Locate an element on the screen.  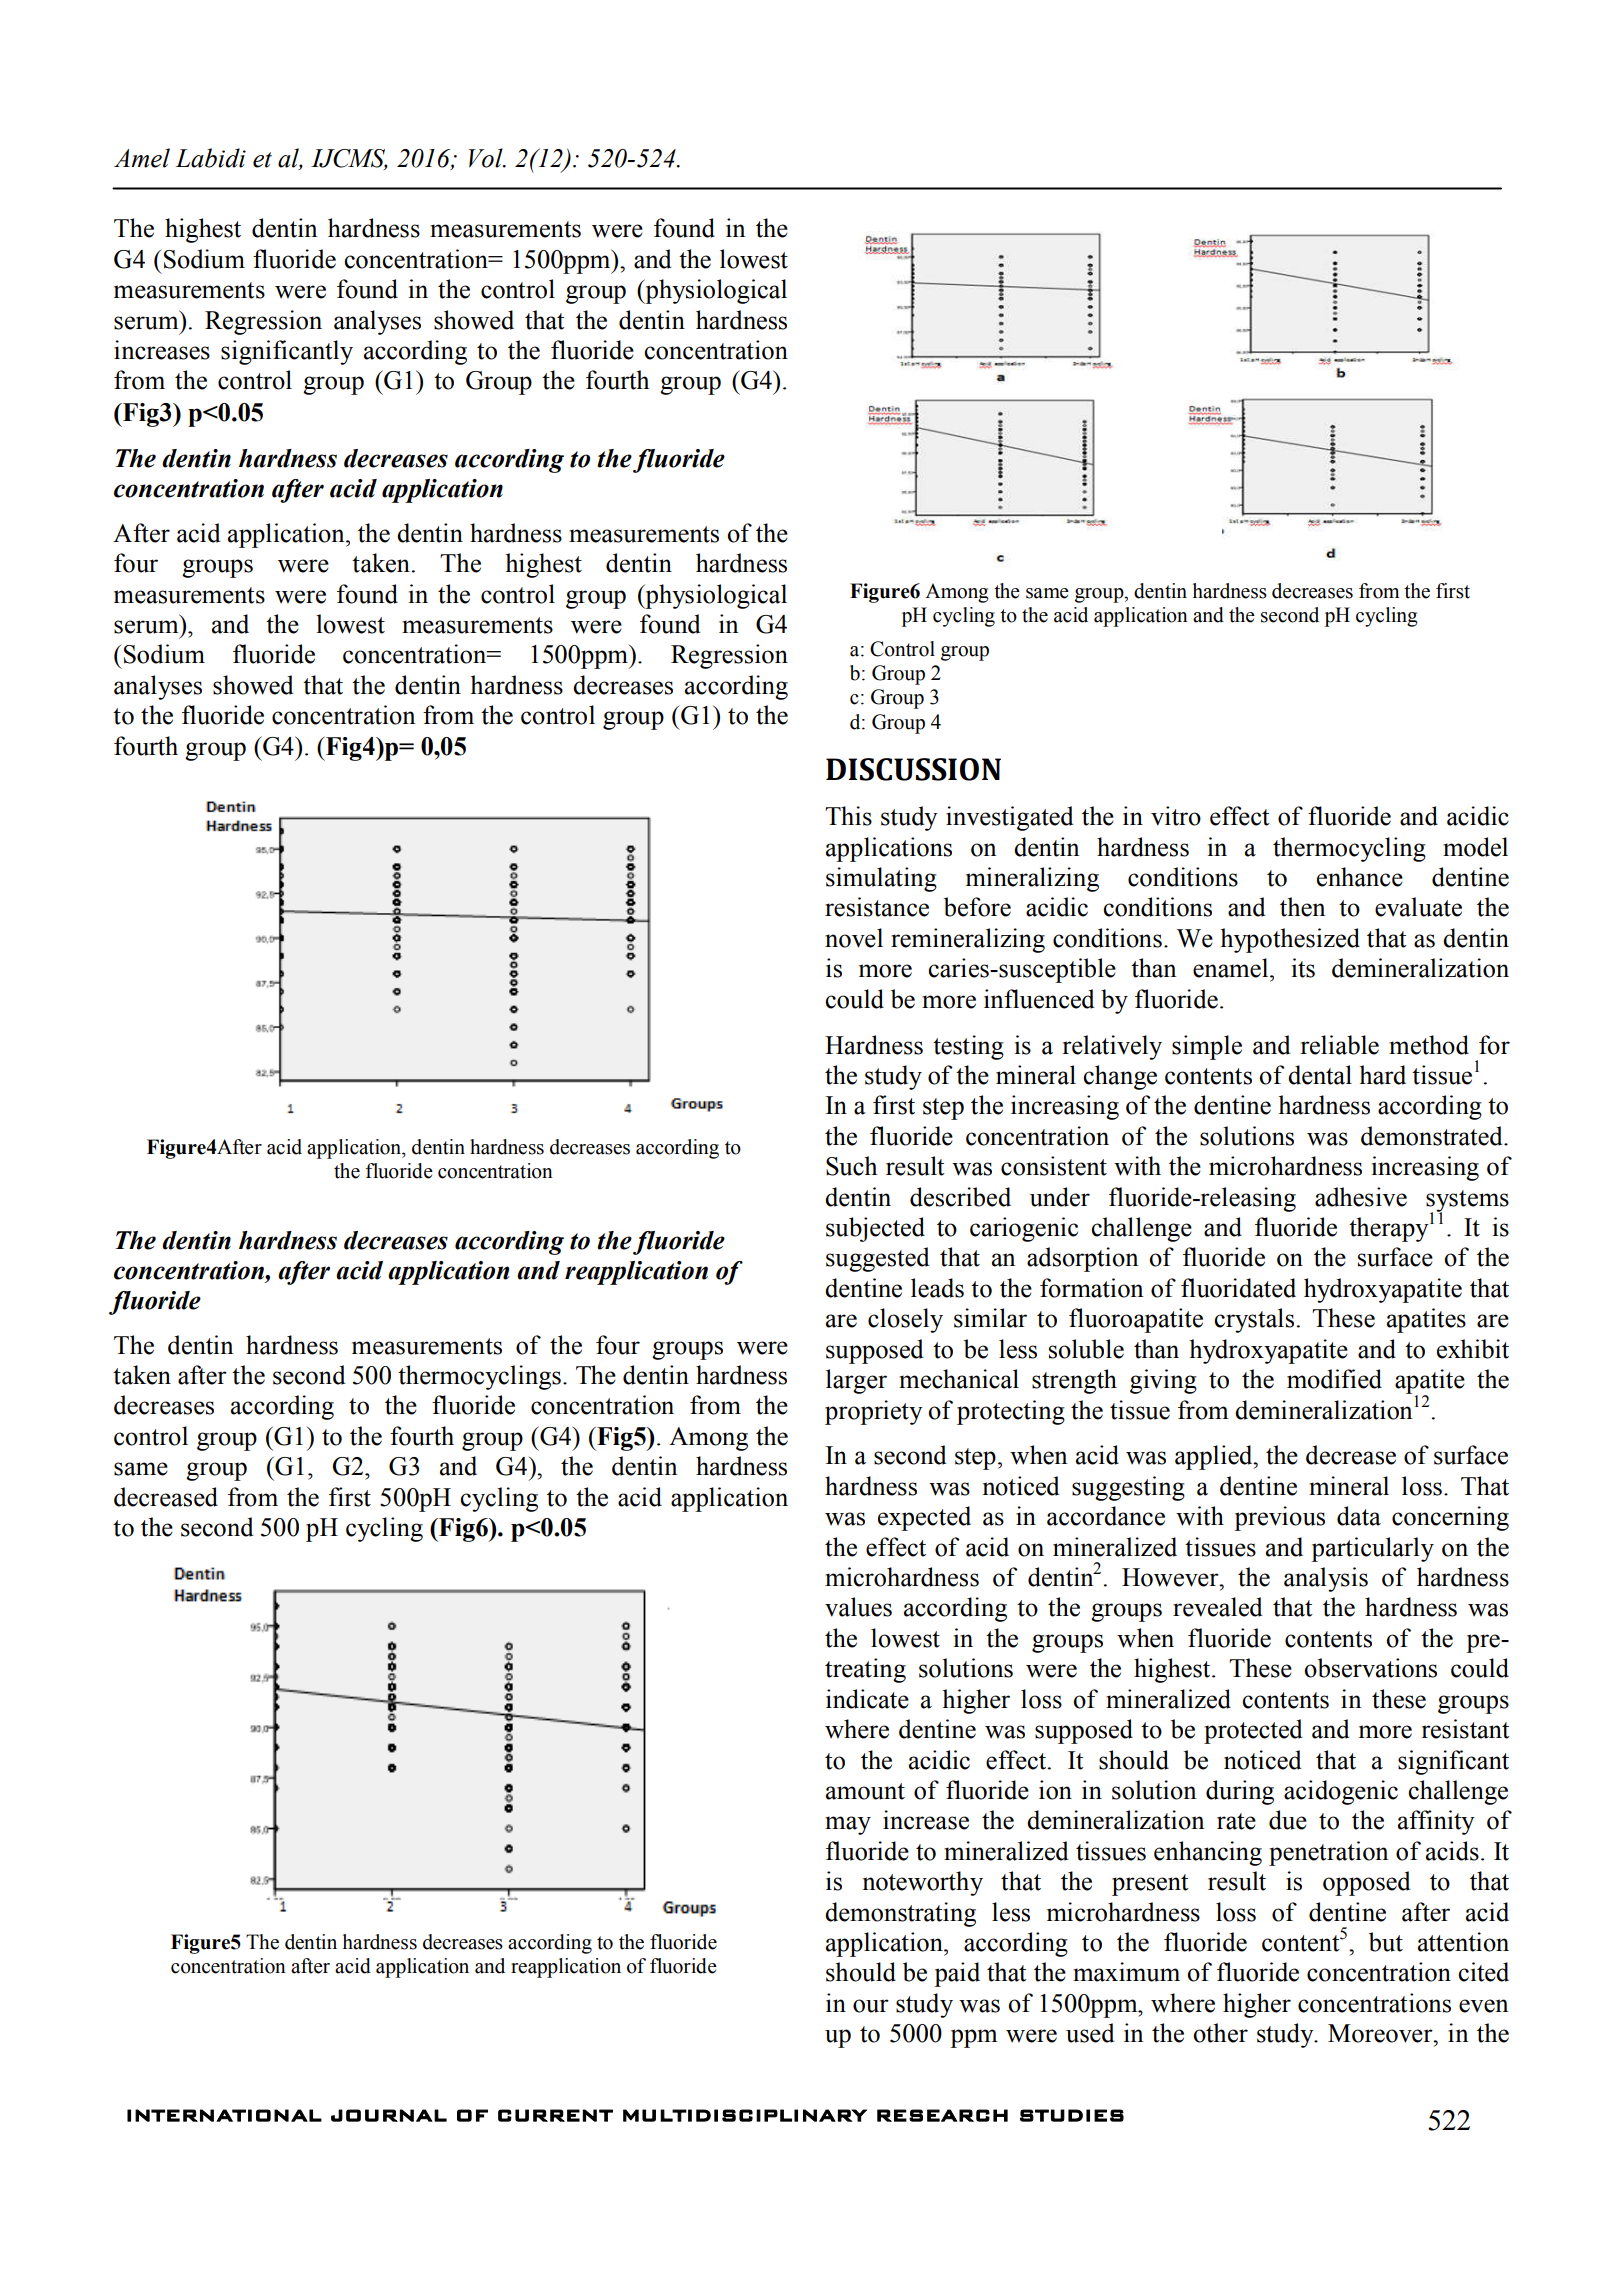
RESEARCH is located at coordinates (942, 2115).
